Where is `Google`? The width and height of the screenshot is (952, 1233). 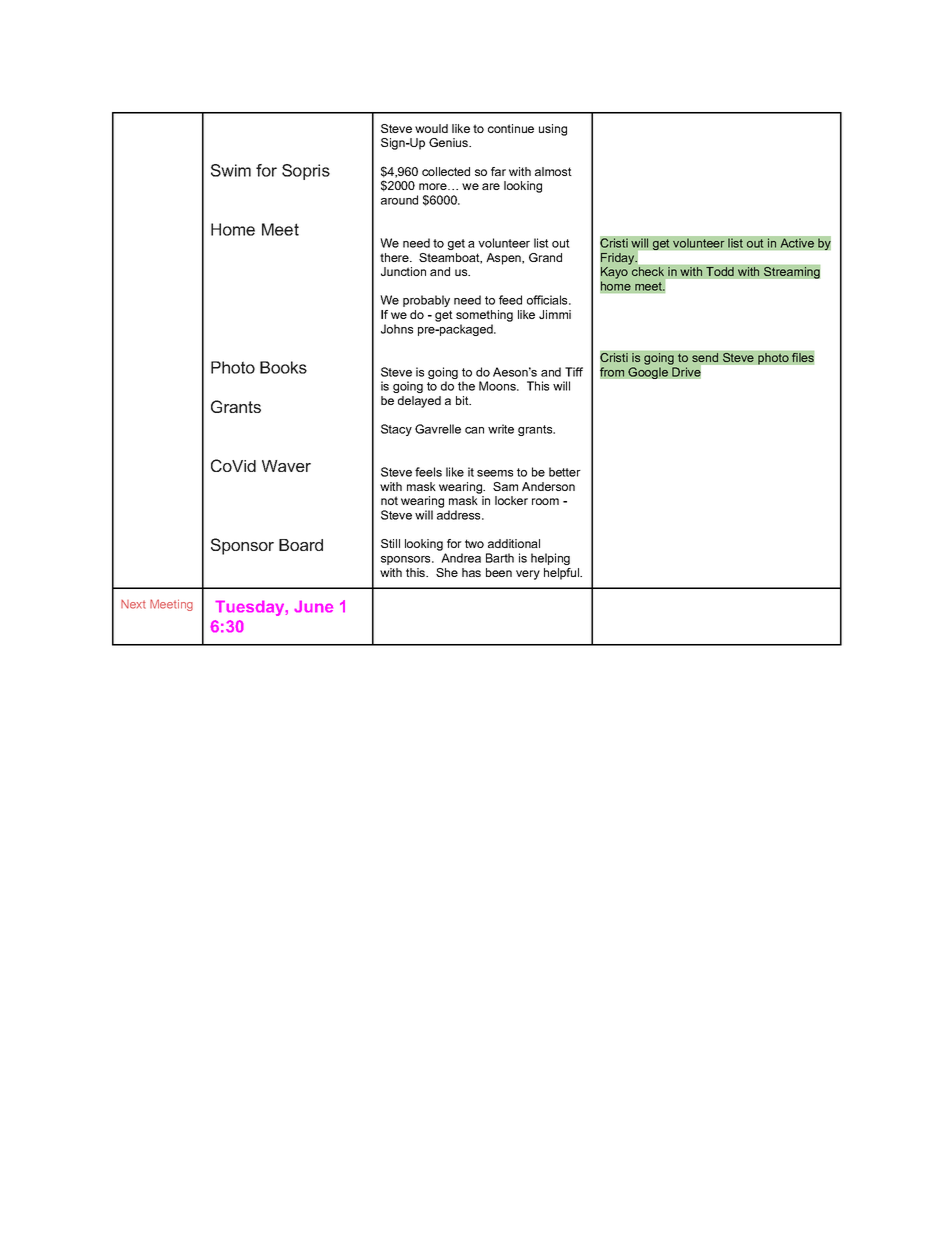 Google is located at coordinates (648, 373).
